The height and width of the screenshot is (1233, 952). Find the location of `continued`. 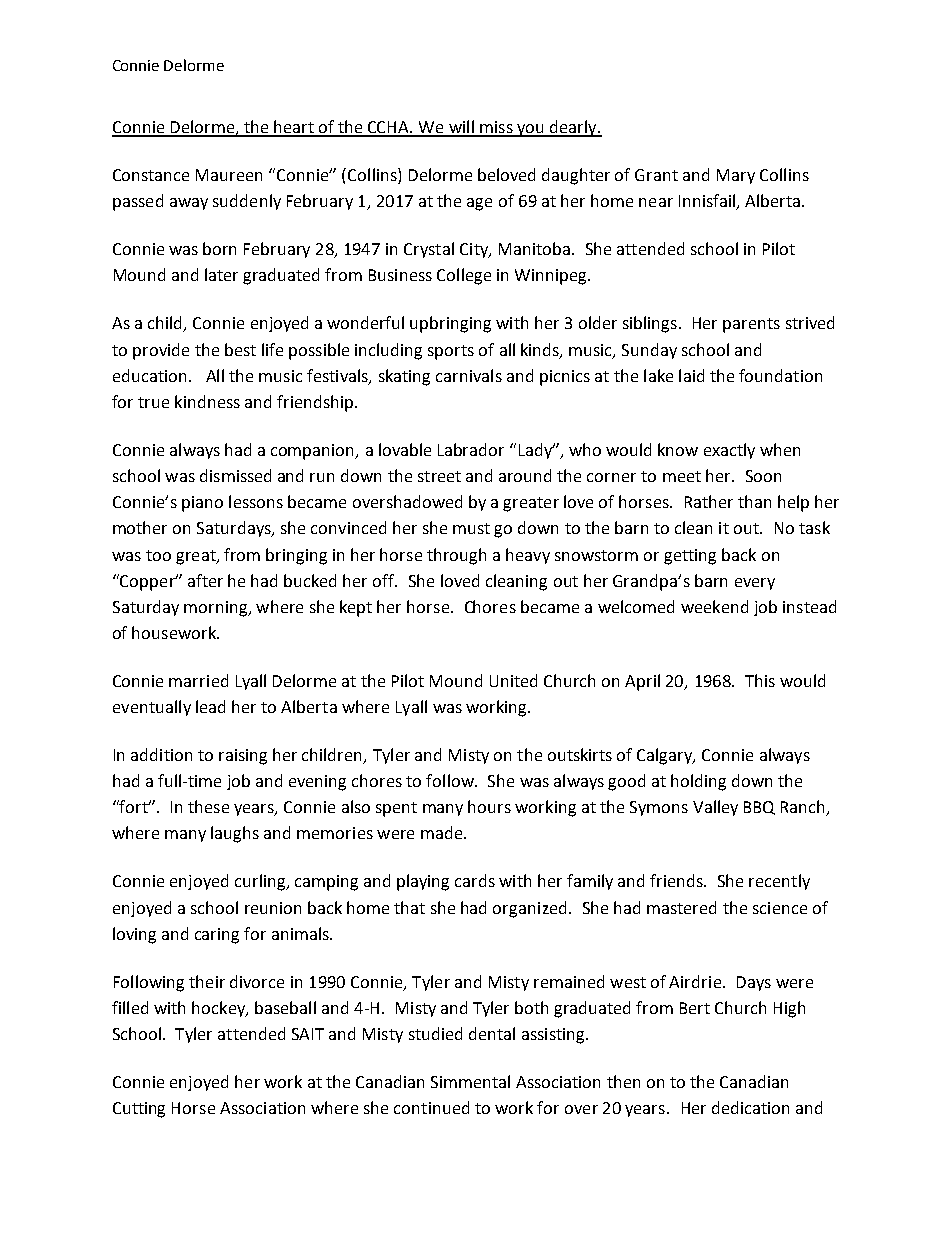

continued is located at coordinates (431, 1107).
